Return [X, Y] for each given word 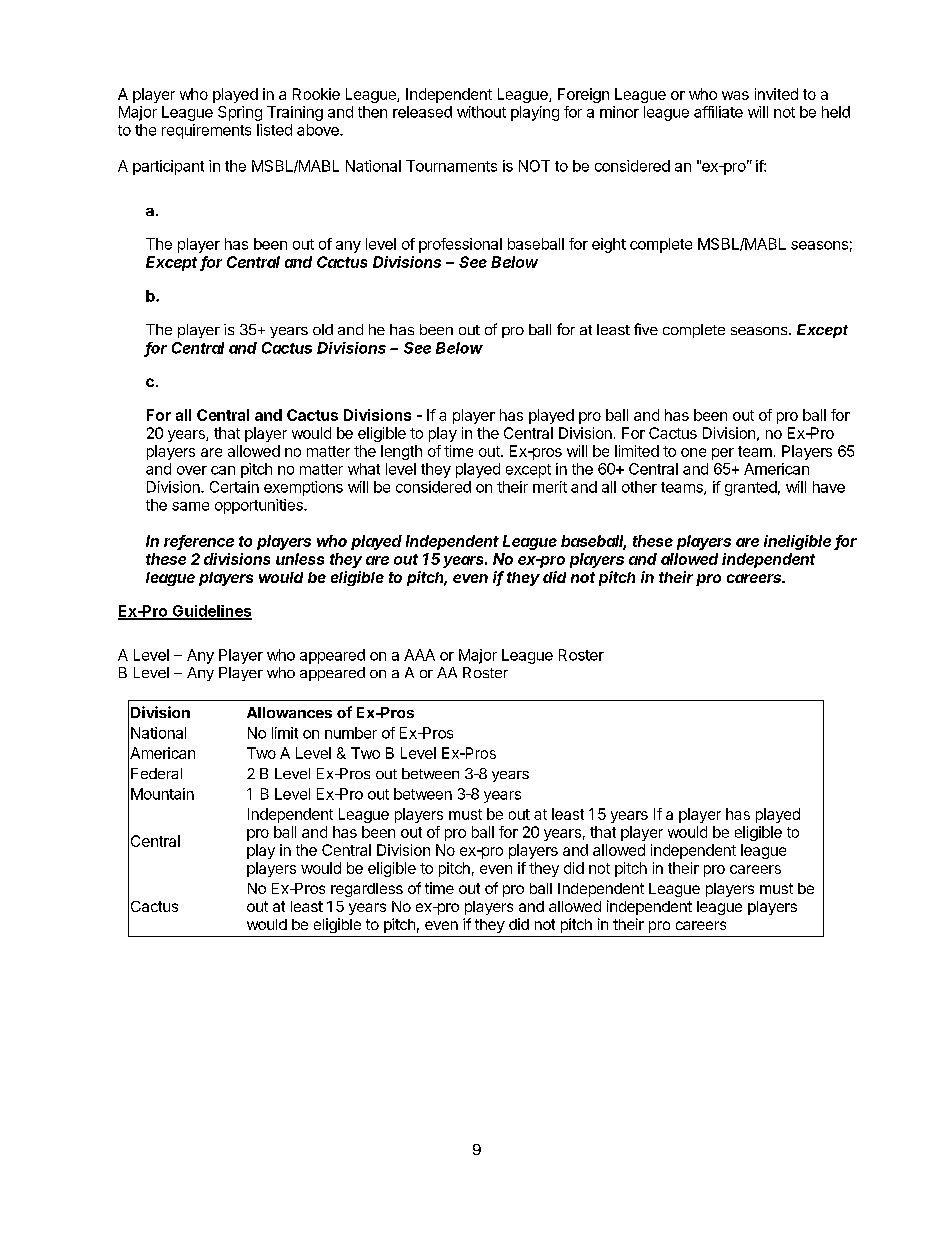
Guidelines [211, 612]
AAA [419, 655]
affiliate [718, 112]
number [351, 733]
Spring [240, 113]
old [323, 329]
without [481, 112]
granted [751, 488]
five [646, 329]
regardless [367, 890]
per [723, 454]
